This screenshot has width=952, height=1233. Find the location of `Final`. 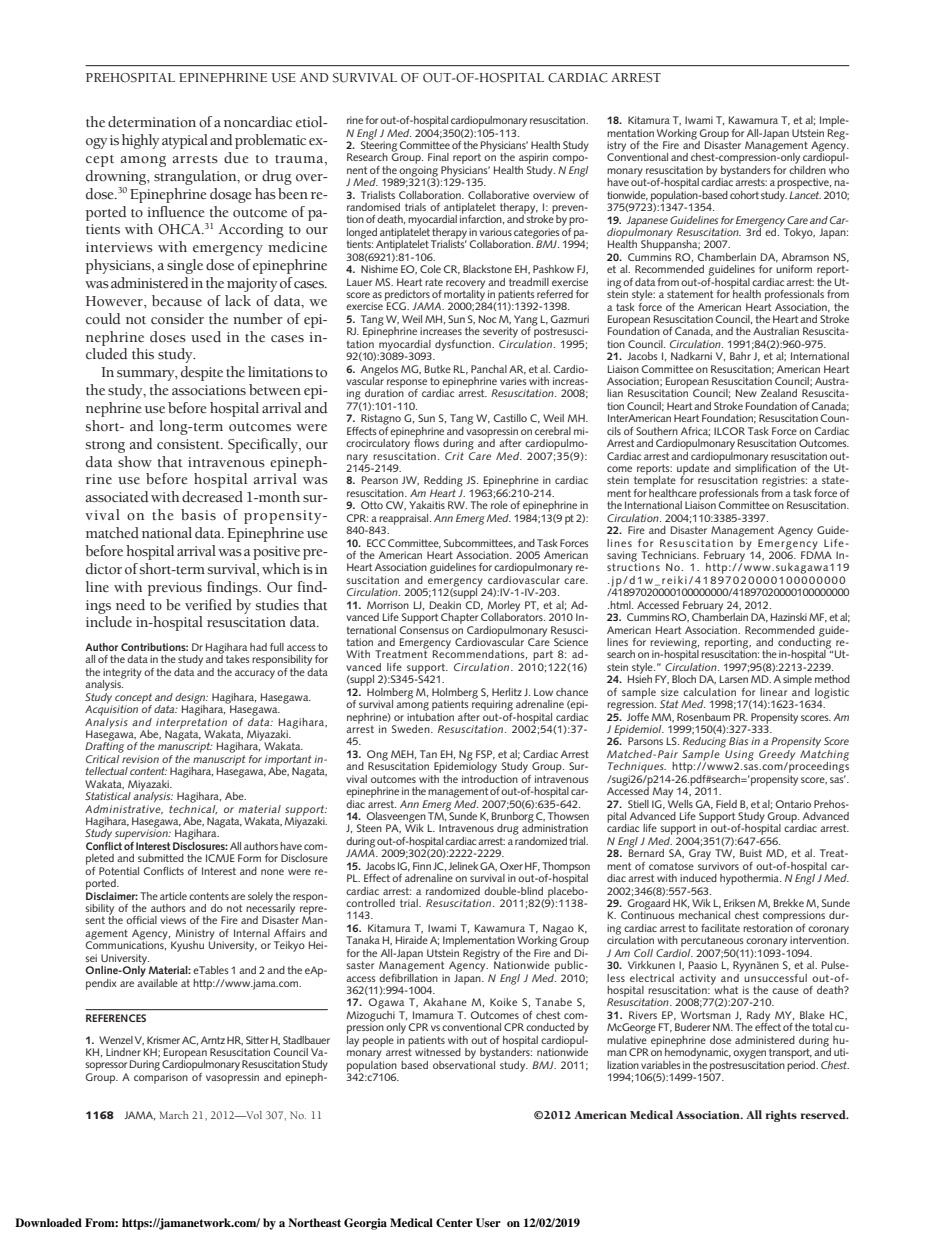

Final is located at coordinates (438, 157).
